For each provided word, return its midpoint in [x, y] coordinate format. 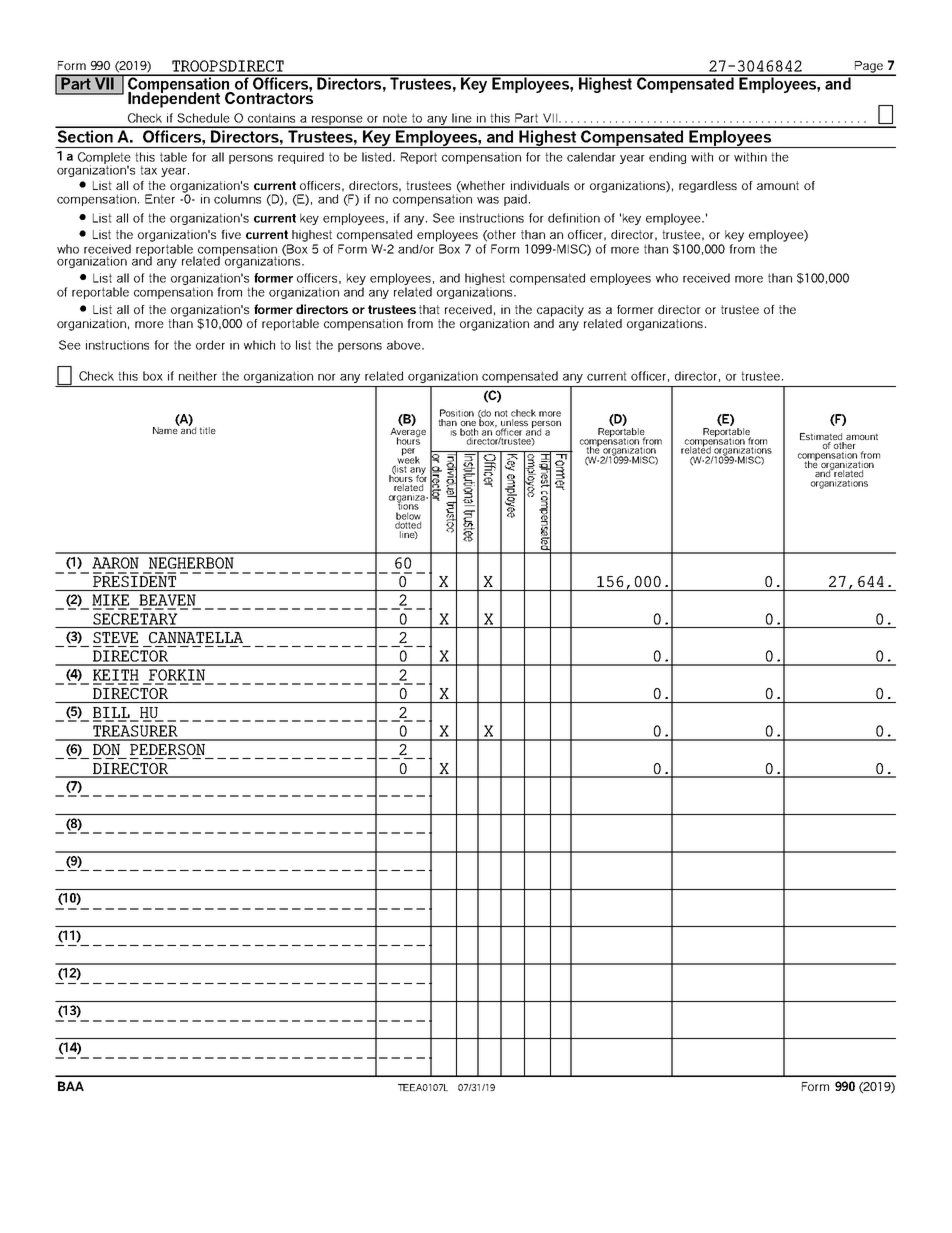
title [207, 430]
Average [408, 433]
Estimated [821, 436]
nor [327, 377]
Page [869, 68]
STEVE [115, 637]
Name [166, 429]
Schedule [203, 118]
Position [457, 413]
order [210, 345]
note [395, 118]
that [429, 309]
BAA [71, 1086]
